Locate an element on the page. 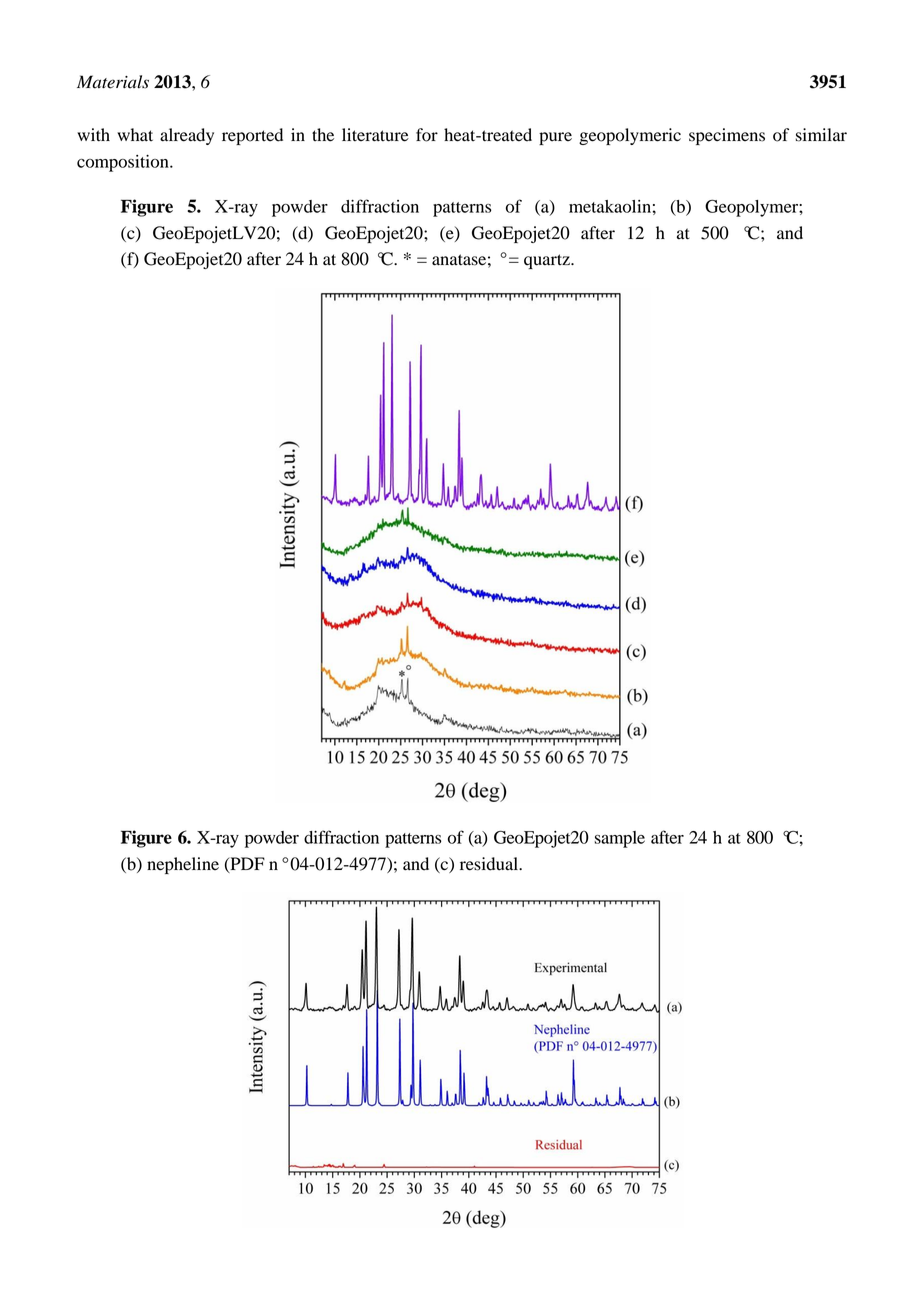 The image size is (924, 1307). reported is located at coordinates (252, 136).
